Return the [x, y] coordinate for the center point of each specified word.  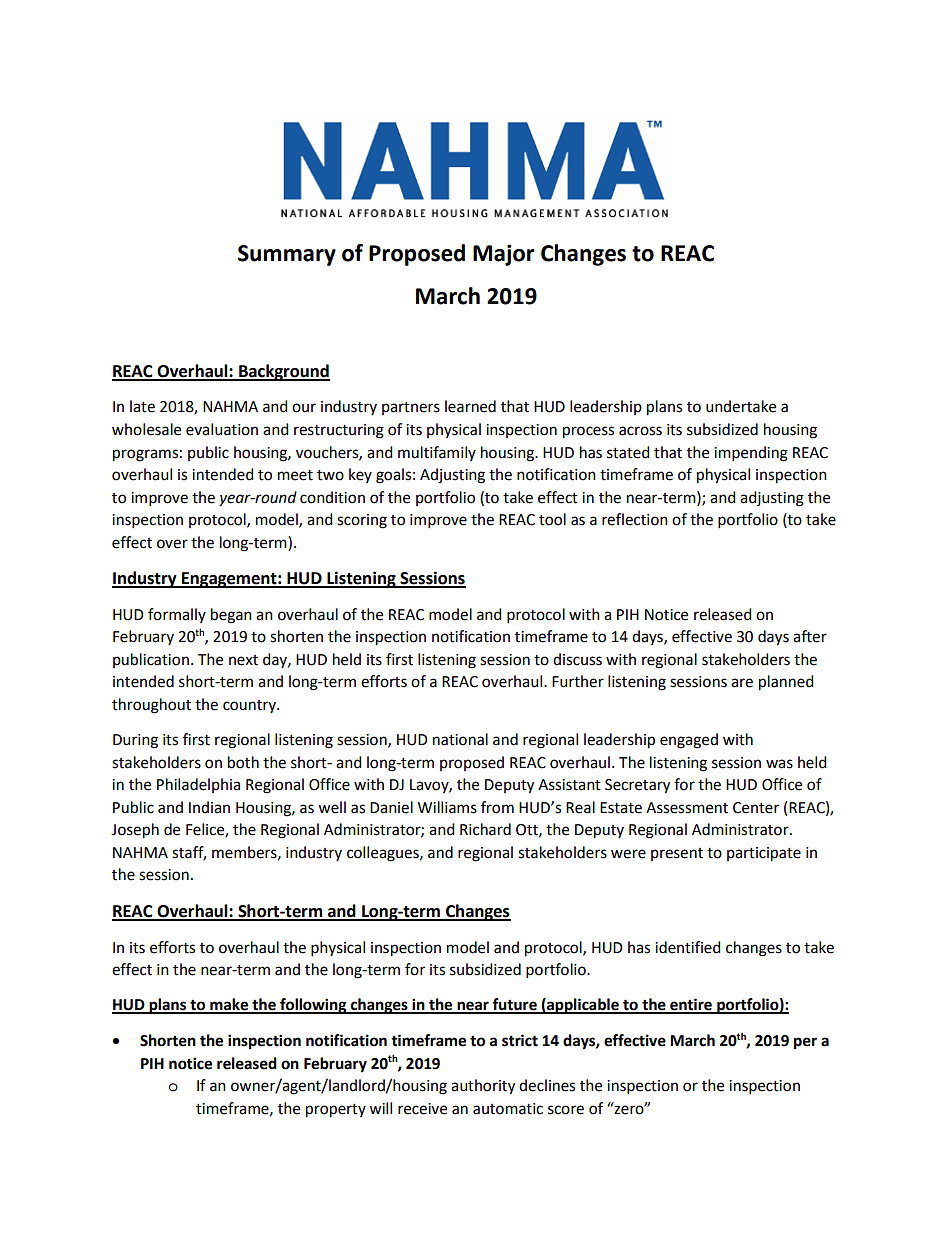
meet [295, 475]
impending [751, 454]
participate [764, 854]
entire [691, 1005]
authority [483, 1087]
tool [552, 519]
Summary [287, 255]
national [460, 739]
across [640, 431]
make [229, 1005]
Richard [485, 829]
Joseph [135, 831]
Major [504, 255]
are [742, 683]
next [243, 660]
